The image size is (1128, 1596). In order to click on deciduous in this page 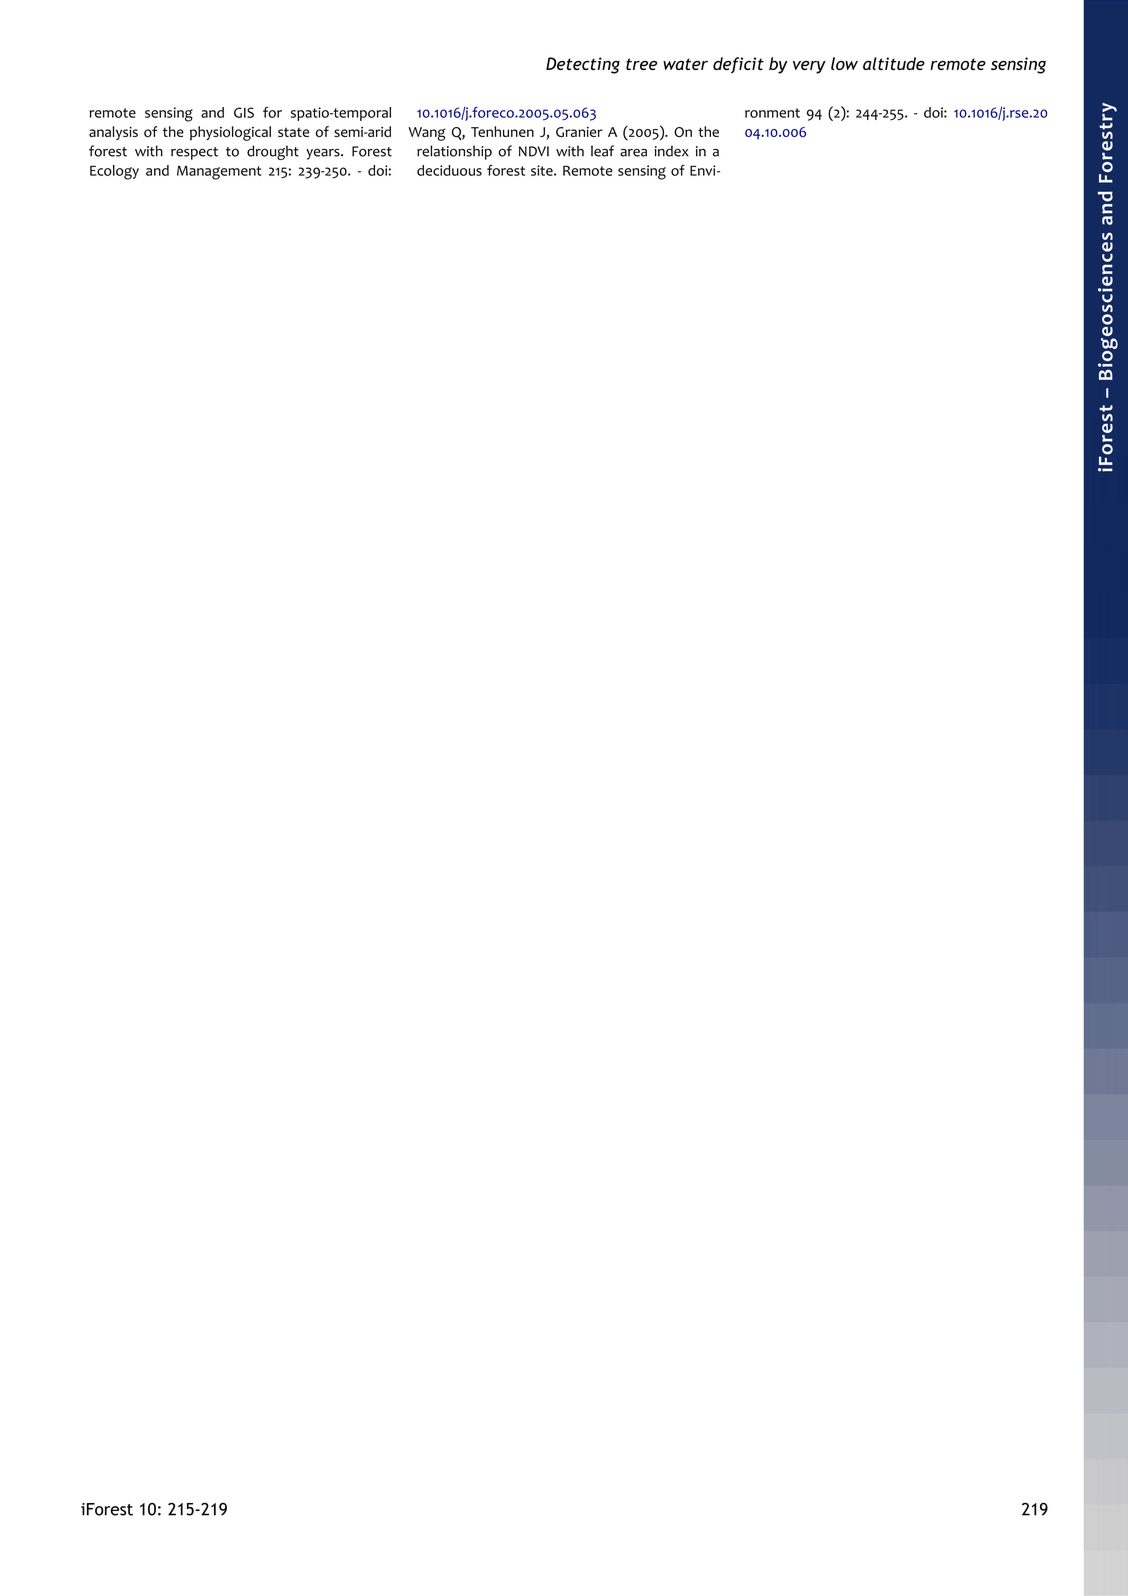, I will do `click(449, 170)`.
